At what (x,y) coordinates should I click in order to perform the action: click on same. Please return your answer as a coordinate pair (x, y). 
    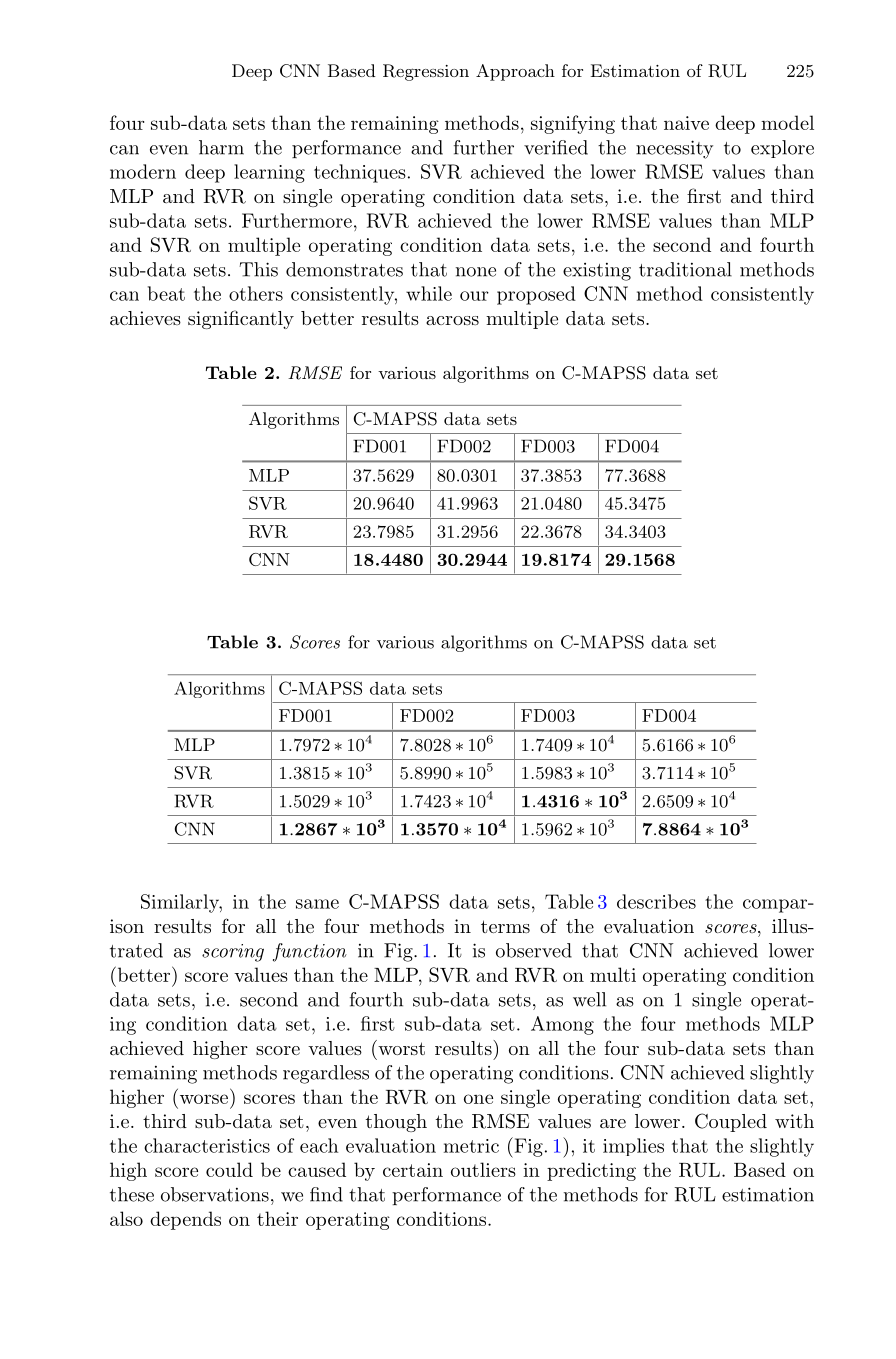
    Looking at the image, I should click on (317, 904).
